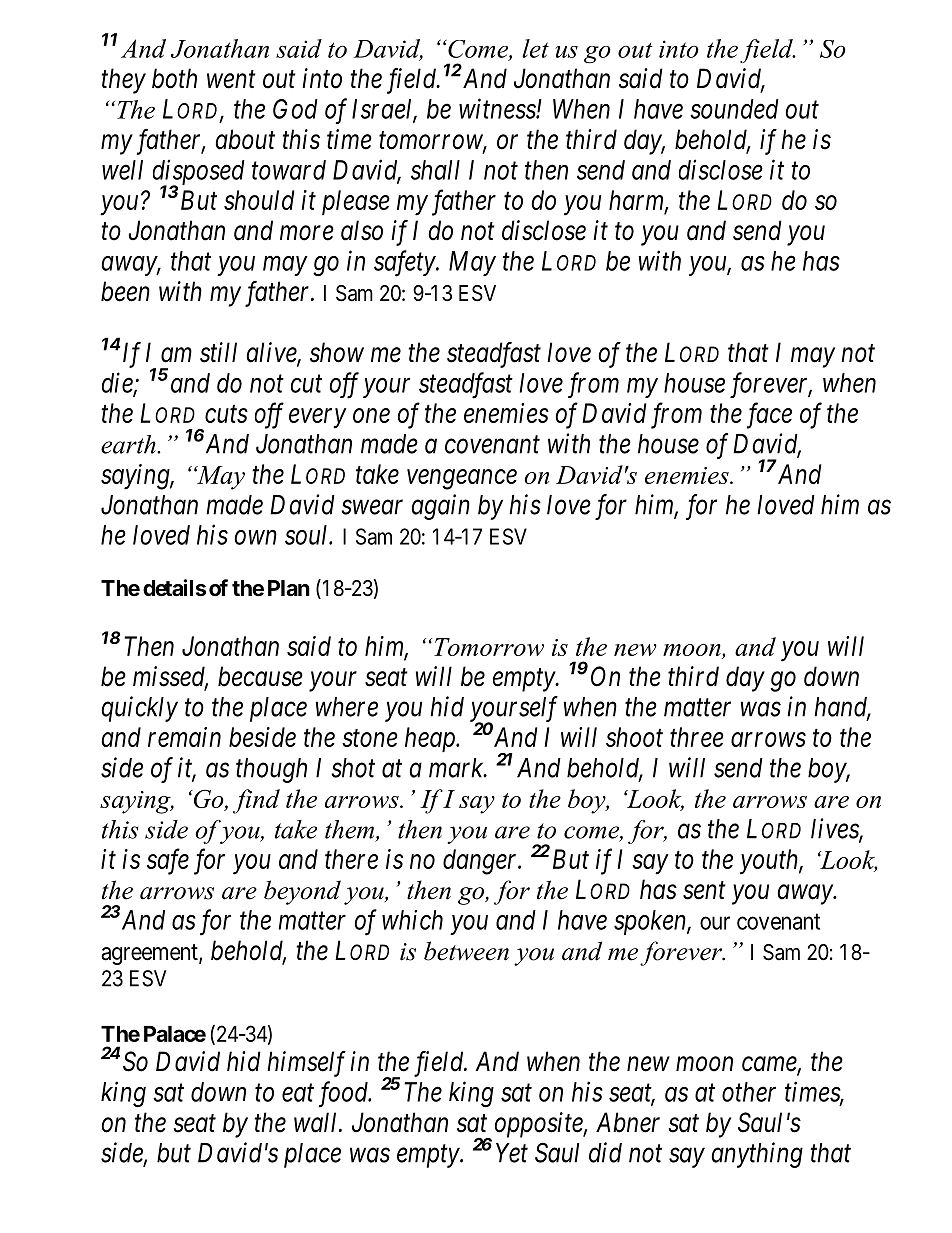 The width and height of the page is (952, 1233). What do you see at coordinates (462, 480) in the page?
I see `vengeance` at bounding box center [462, 480].
